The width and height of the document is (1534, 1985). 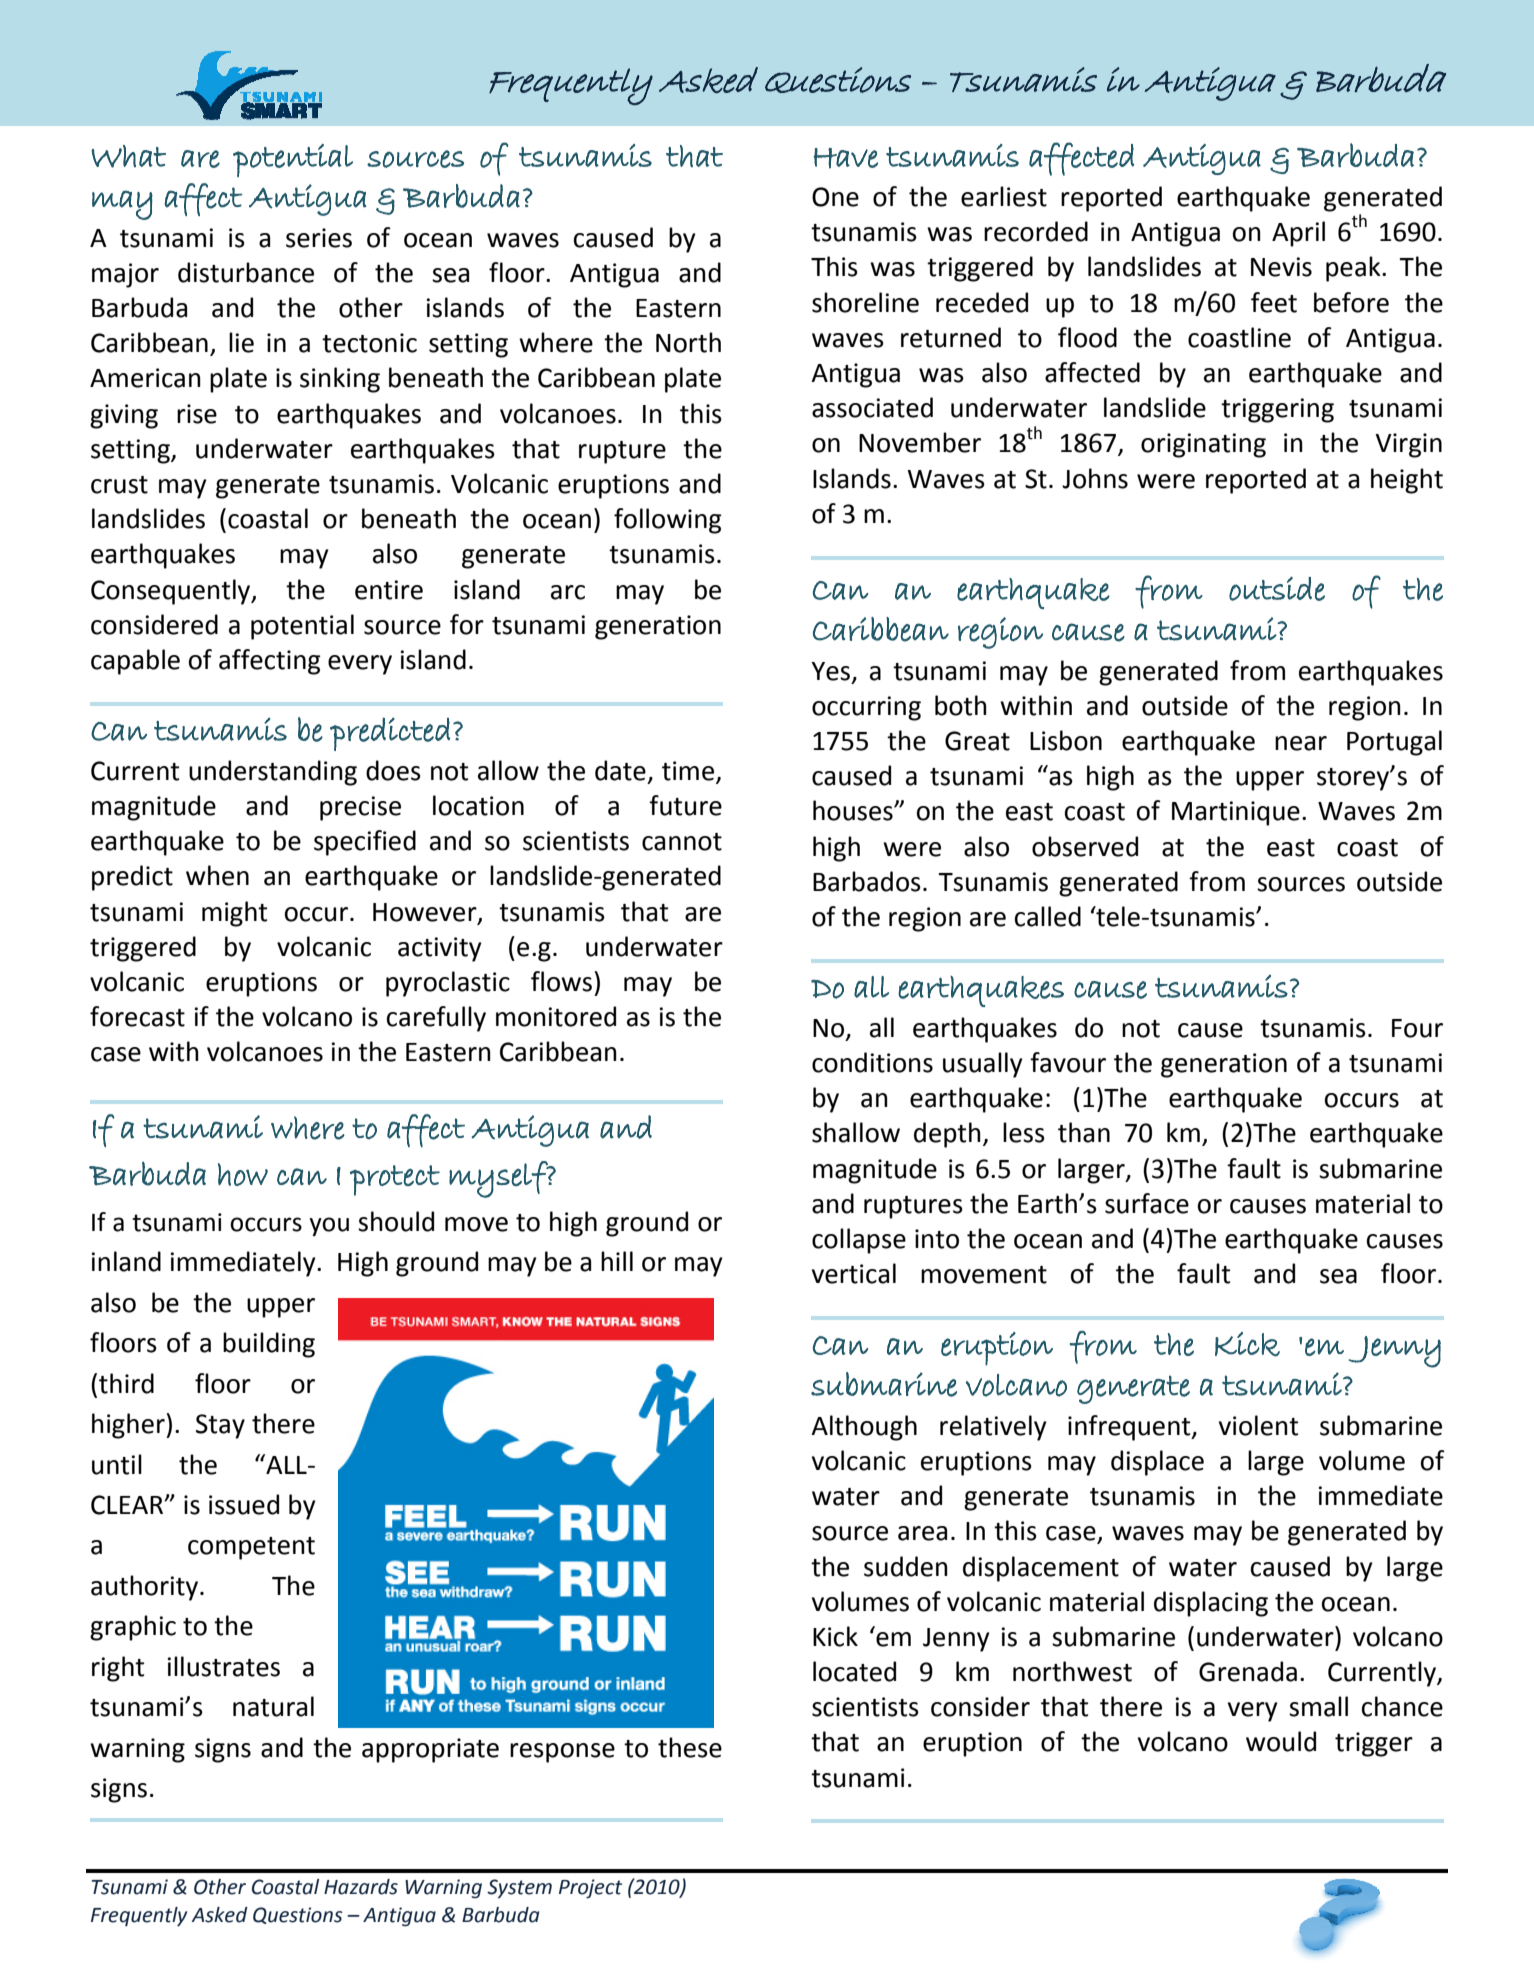 What do you see at coordinates (1417, 1028) in the document?
I see `Four` at bounding box center [1417, 1028].
